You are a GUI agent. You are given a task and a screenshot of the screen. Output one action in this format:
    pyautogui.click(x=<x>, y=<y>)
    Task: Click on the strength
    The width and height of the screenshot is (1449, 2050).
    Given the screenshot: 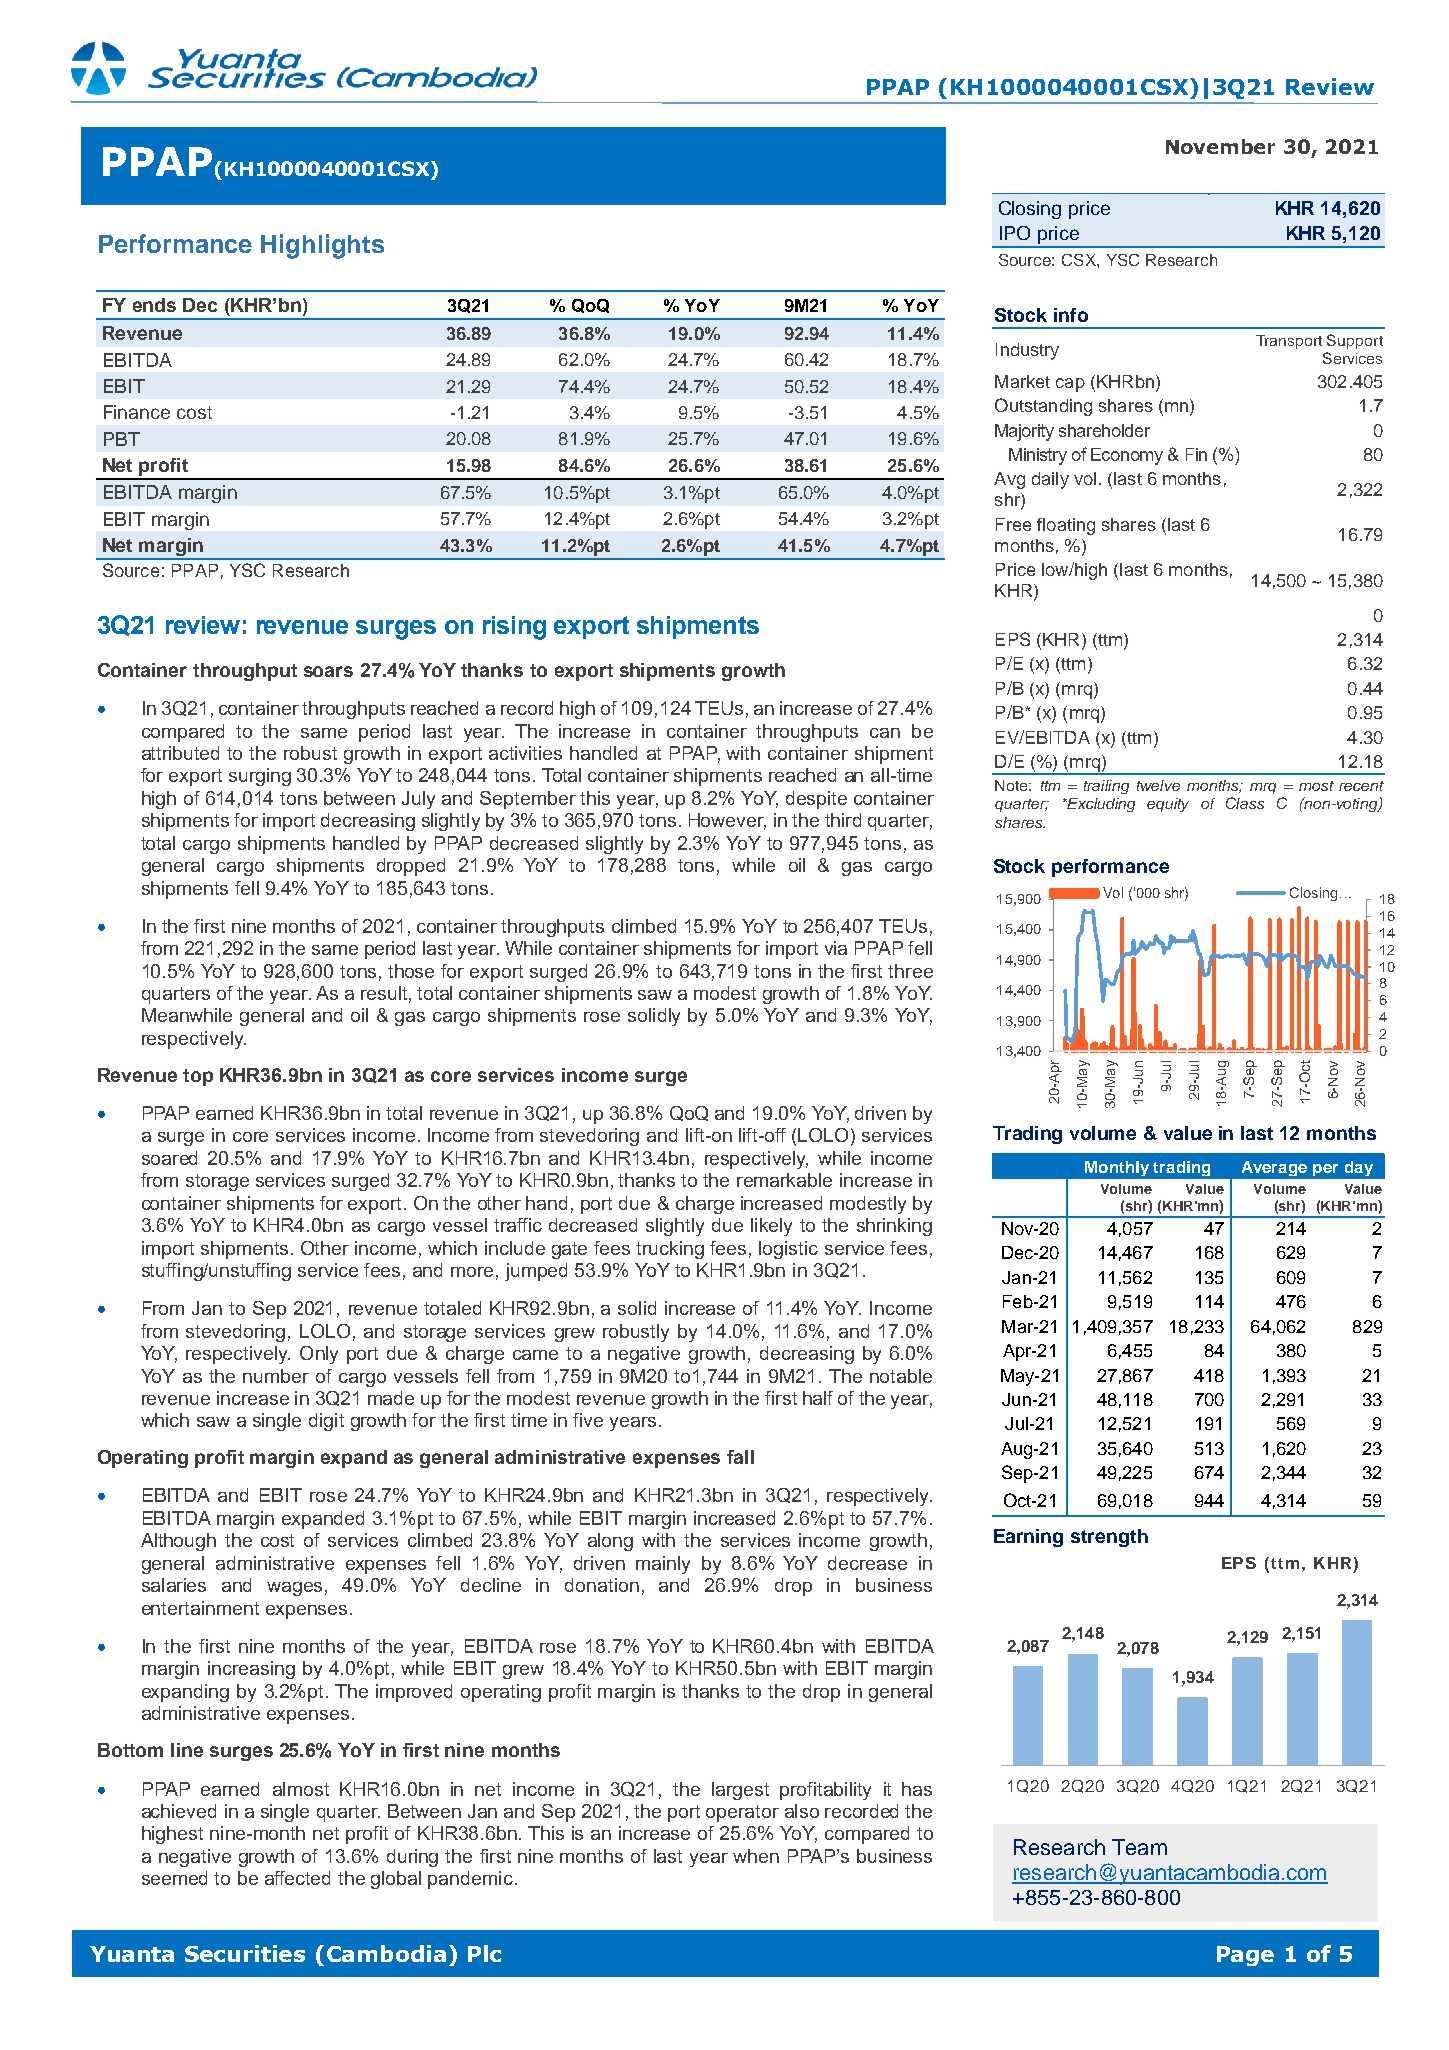 What is the action you would take?
    pyautogui.click(x=1109, y=1538)
